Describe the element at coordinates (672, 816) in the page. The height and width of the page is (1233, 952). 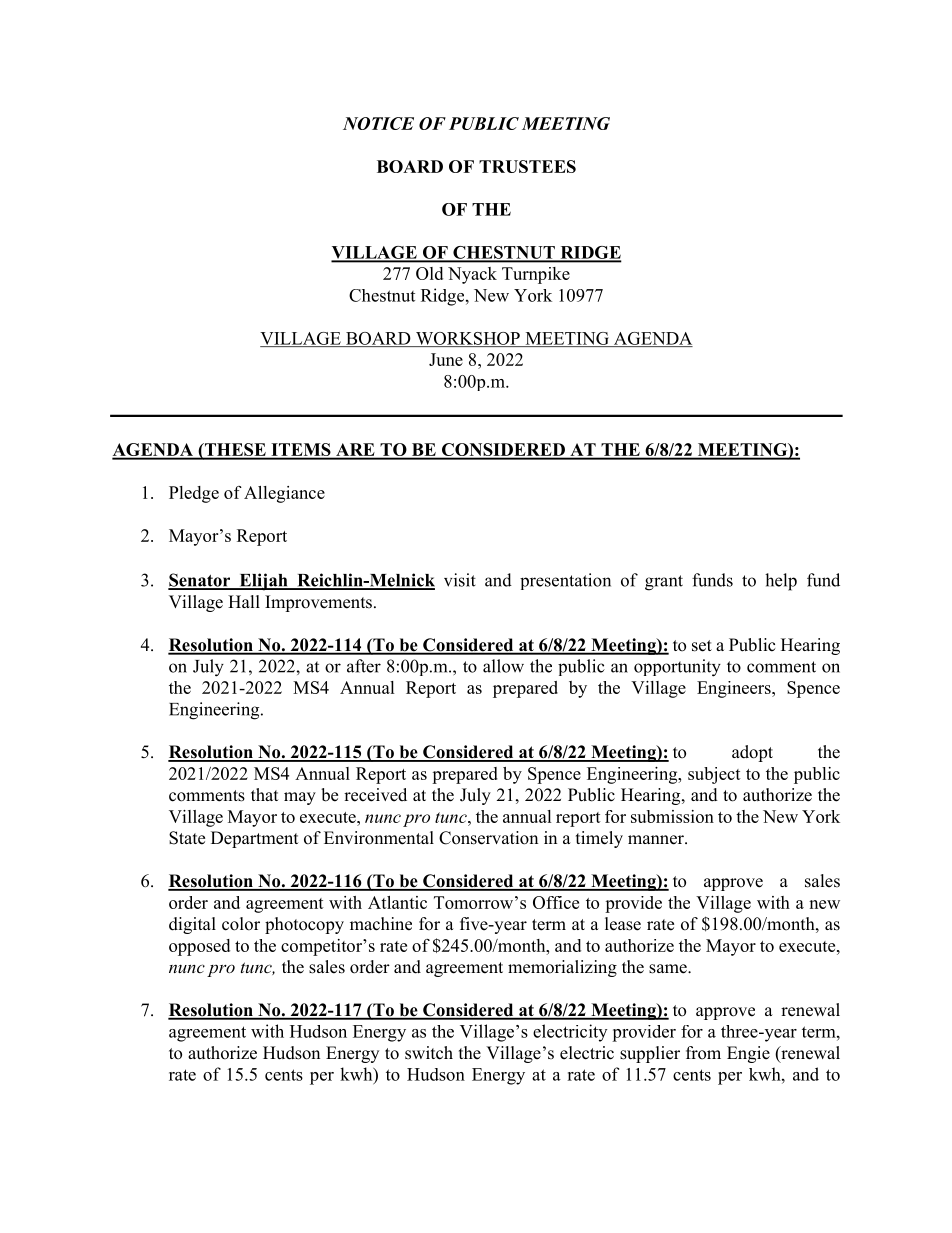
I see `submission` at that location.
